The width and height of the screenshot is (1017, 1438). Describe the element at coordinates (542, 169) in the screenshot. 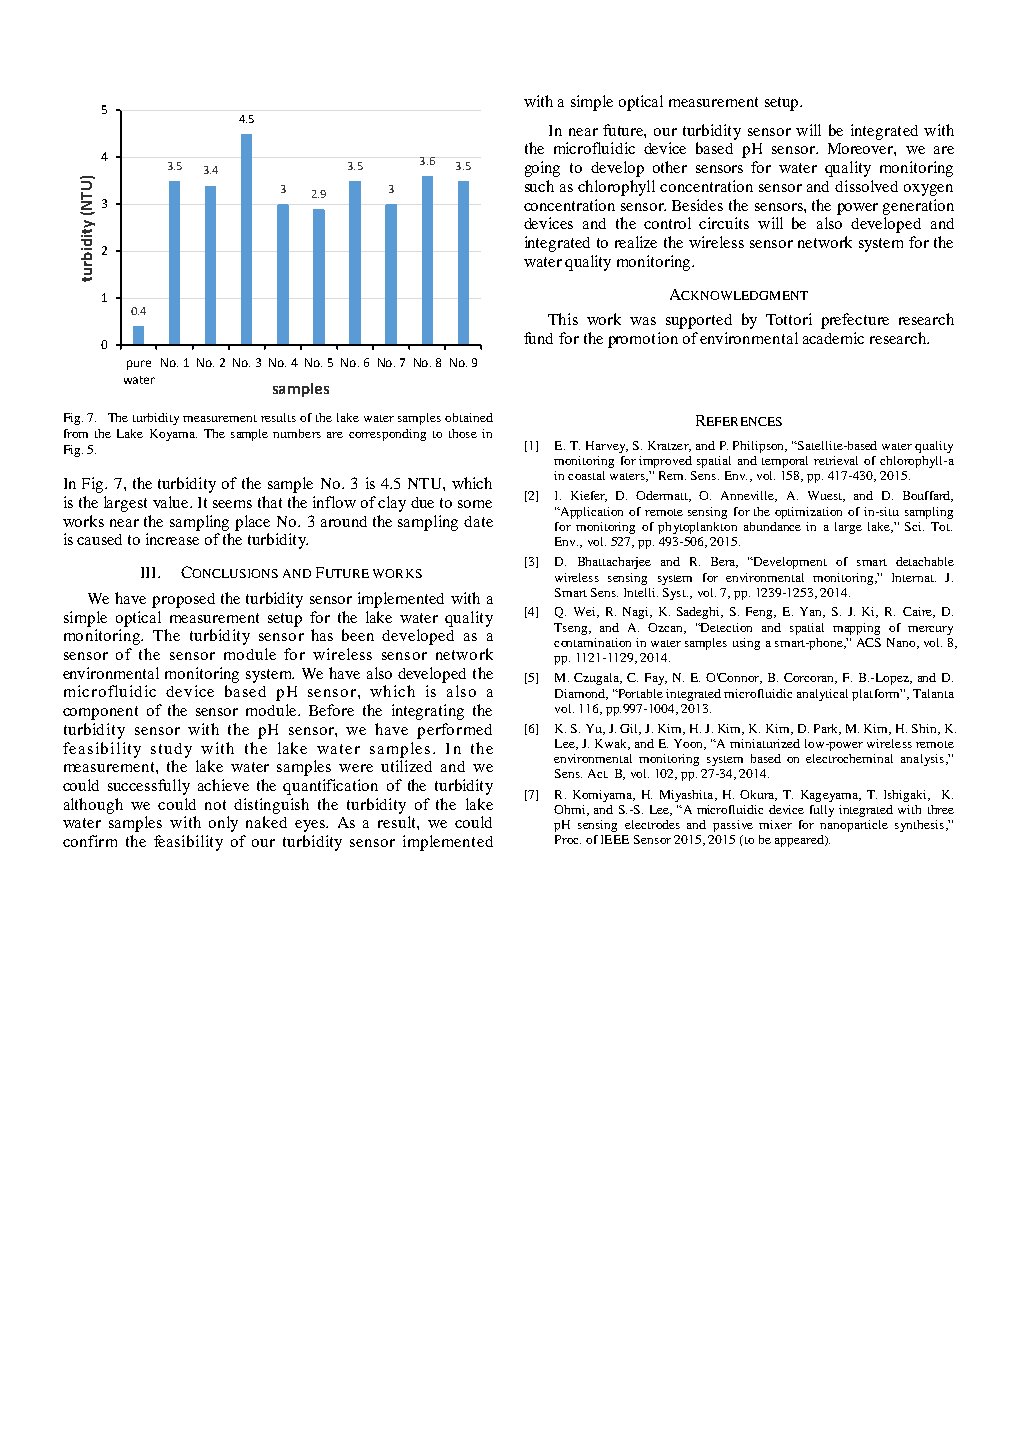

I see `going` at that location.
